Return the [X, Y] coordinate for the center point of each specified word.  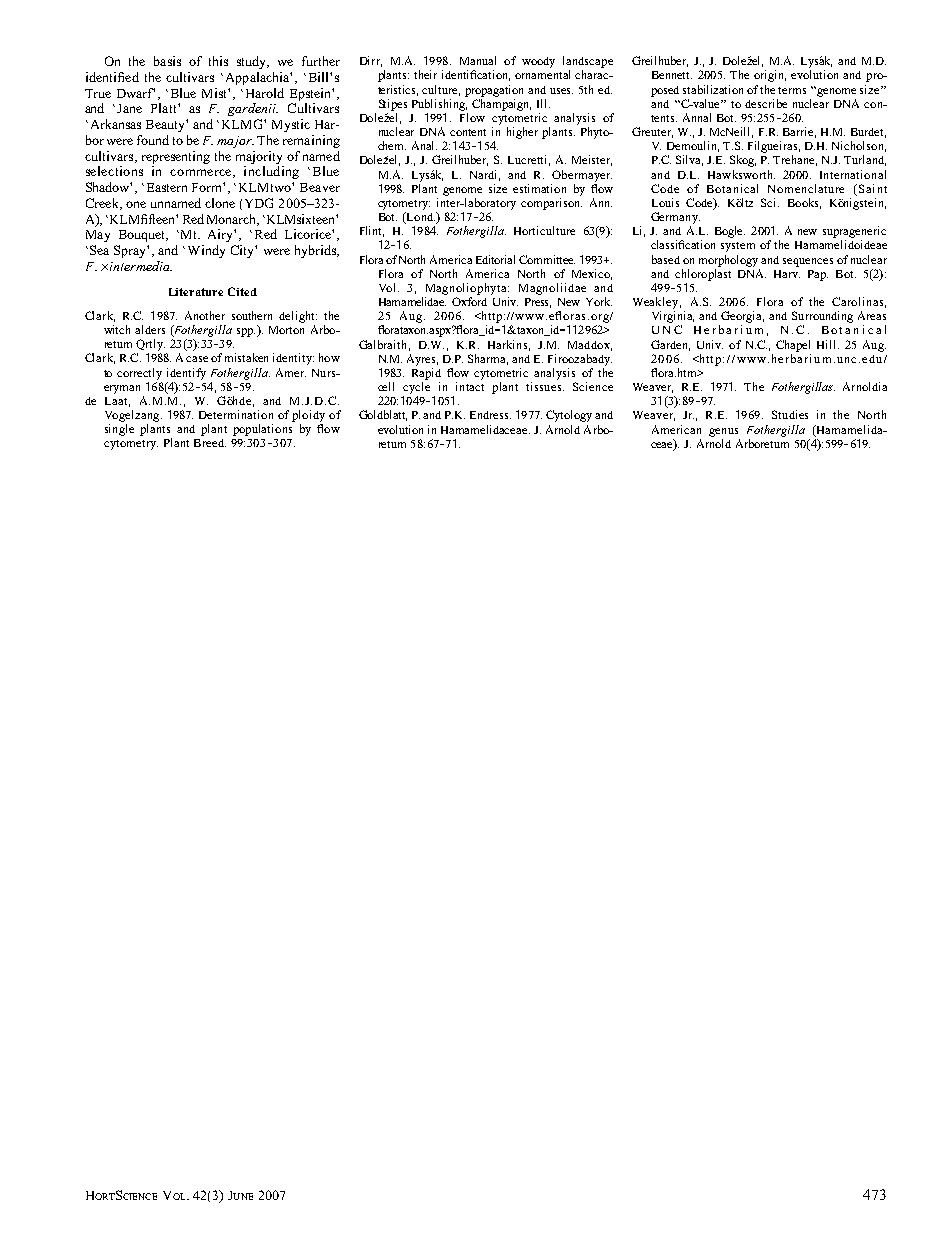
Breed [210, 443]
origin [770, 76]
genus [723, 432]
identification [476, 75]
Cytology [569, 416]
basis [167, 61]
